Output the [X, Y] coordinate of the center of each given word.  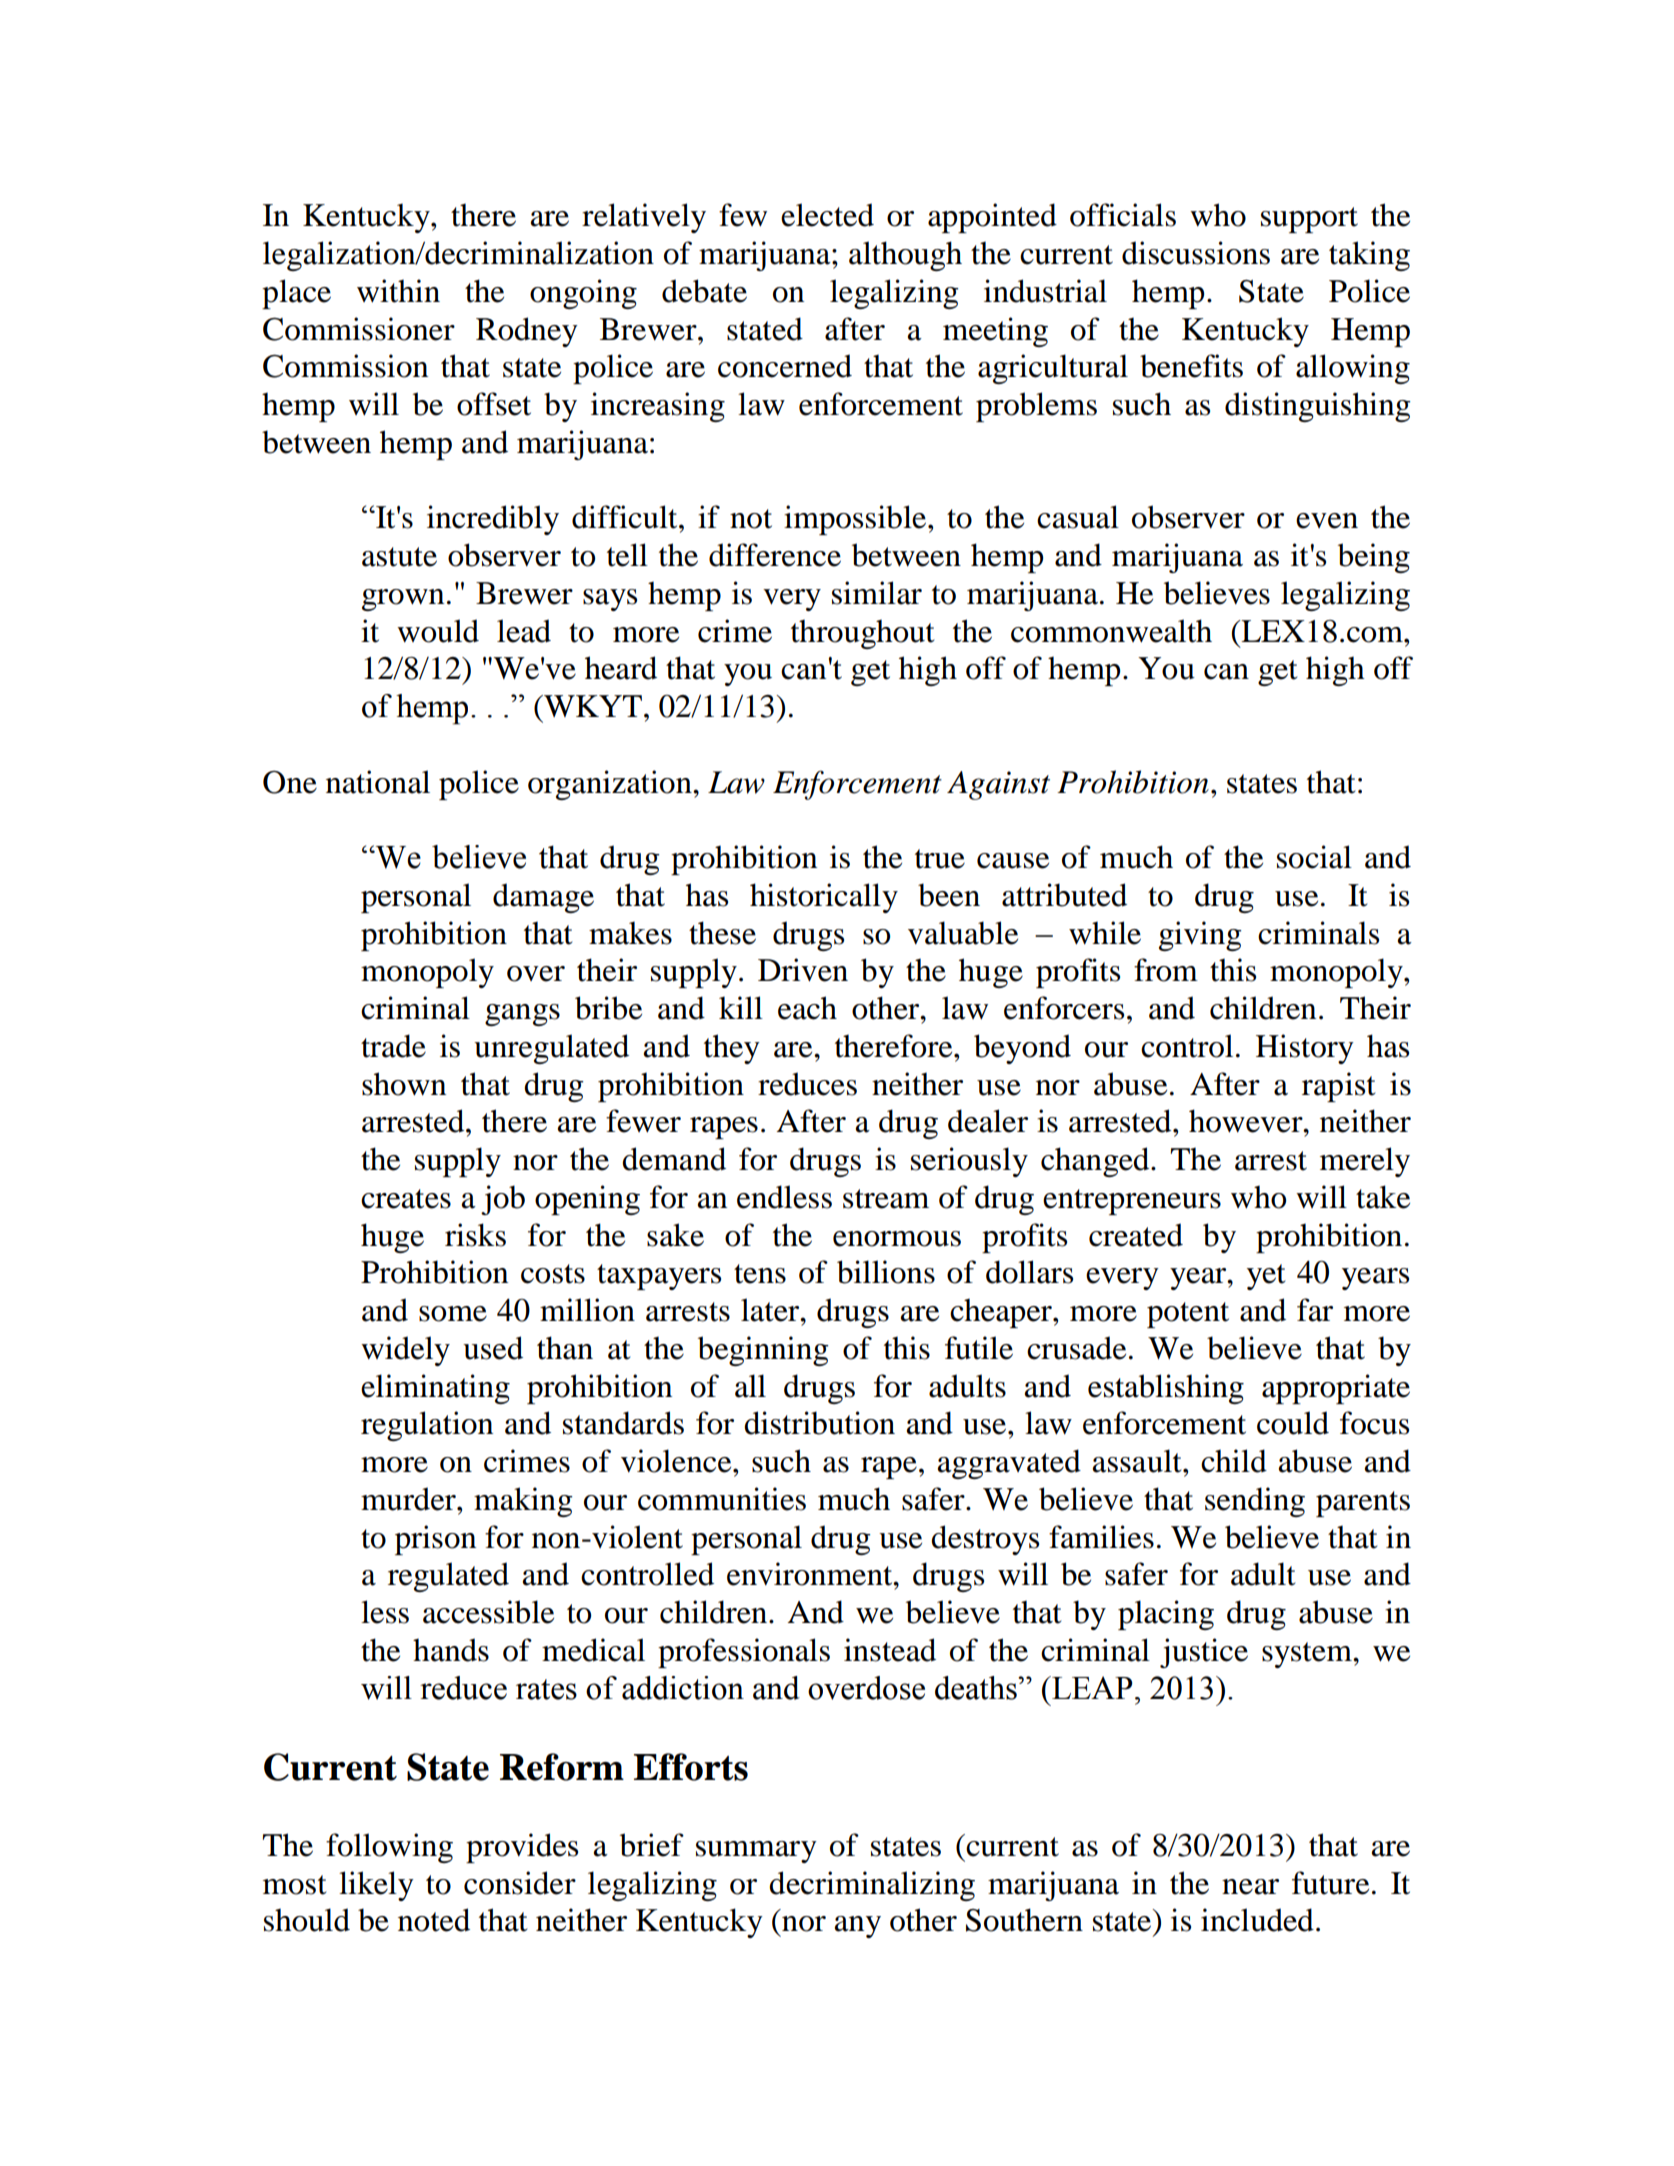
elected [827, 215]
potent [1188, 1315]
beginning [763, 1351]
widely [405, 1351]
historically [824, 898]
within [398, 291]
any [858, 1927]
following [389, 1848]
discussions [1196, 253]
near [1250, 1887]
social [1314, 857]
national [378, 782]
